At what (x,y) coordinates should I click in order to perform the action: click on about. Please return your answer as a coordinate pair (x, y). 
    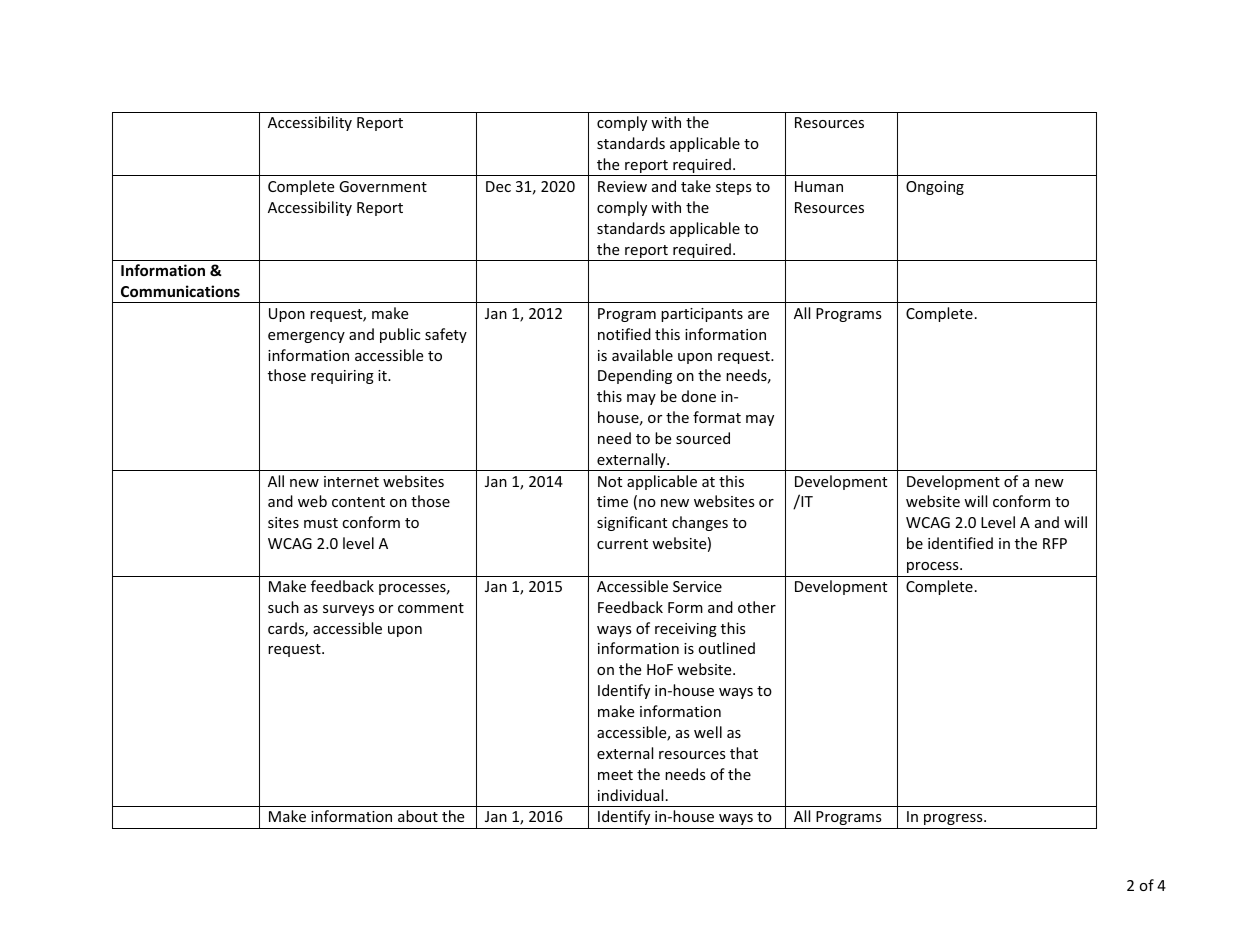
    Looking at the image, I should click on (418, 816).
